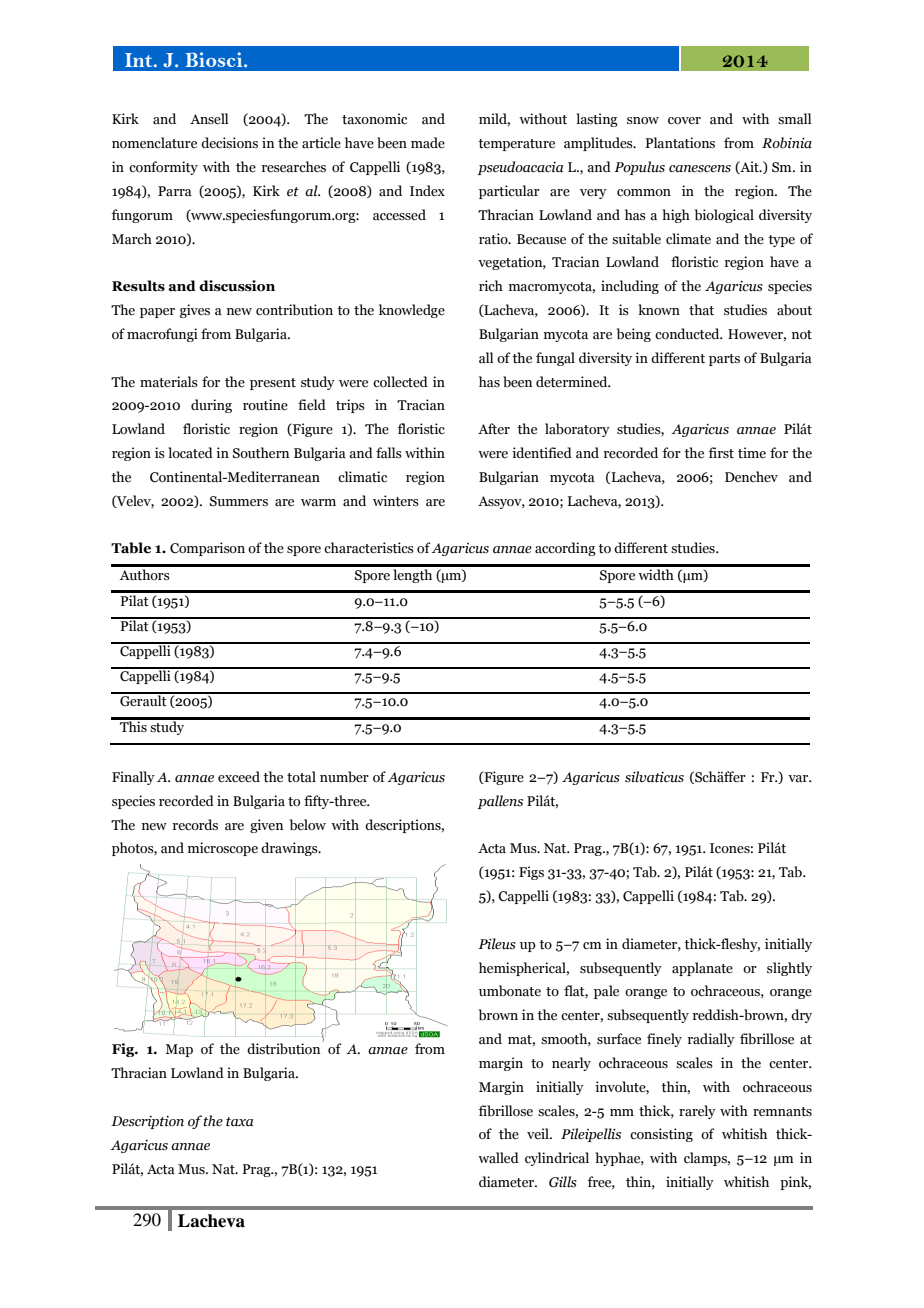 The width and height of the screenshot is (924, 1308). I want to click on Comparison, so click(207, 549).
